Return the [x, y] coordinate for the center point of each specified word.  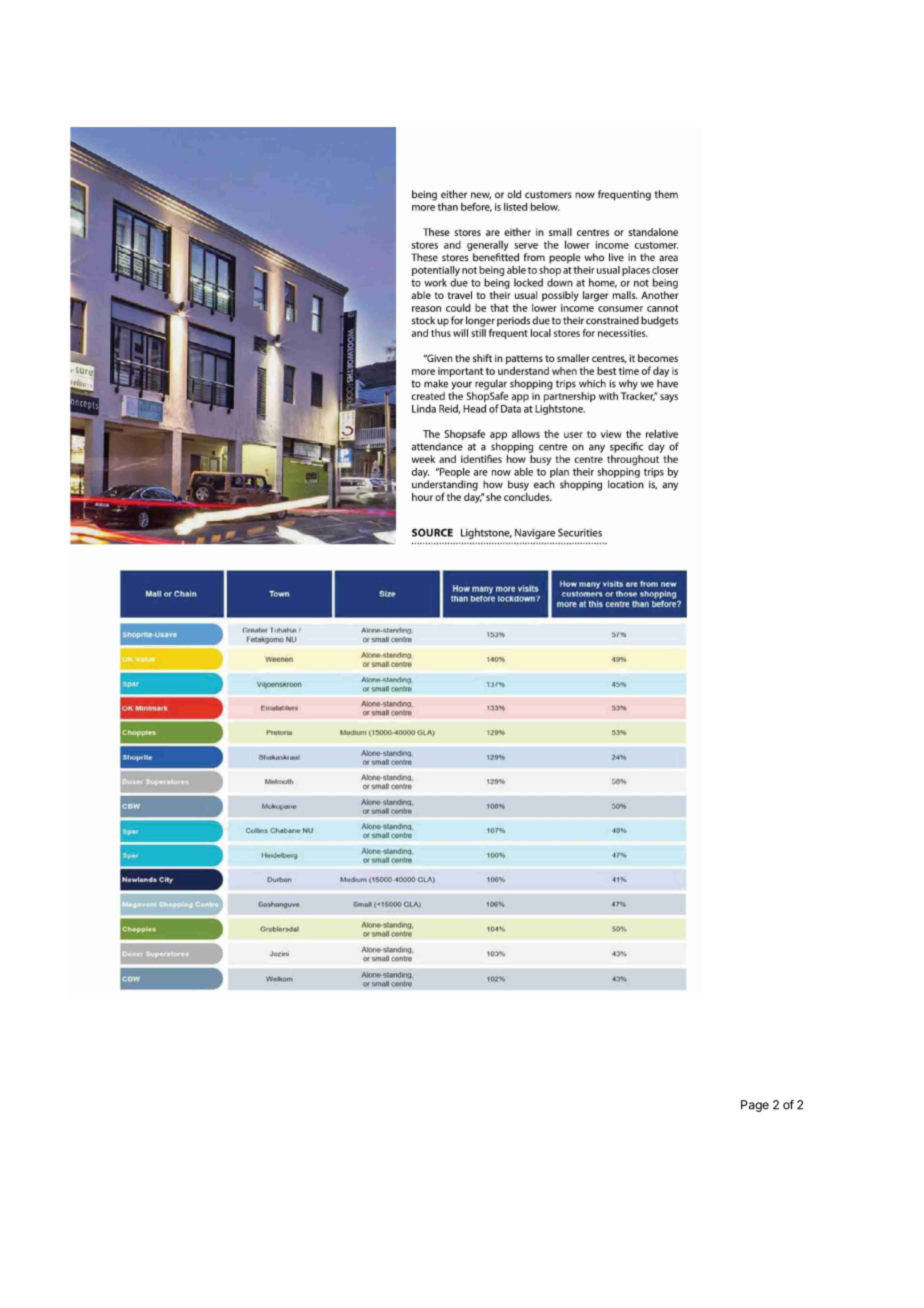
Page [755, 1106]
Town [279, 594]
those [626, 594]
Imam [283, 630]
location [626, 484]
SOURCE [432, 532]
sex [619, 781]
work [435, 283]
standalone [653, 232]
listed [516, 207]
